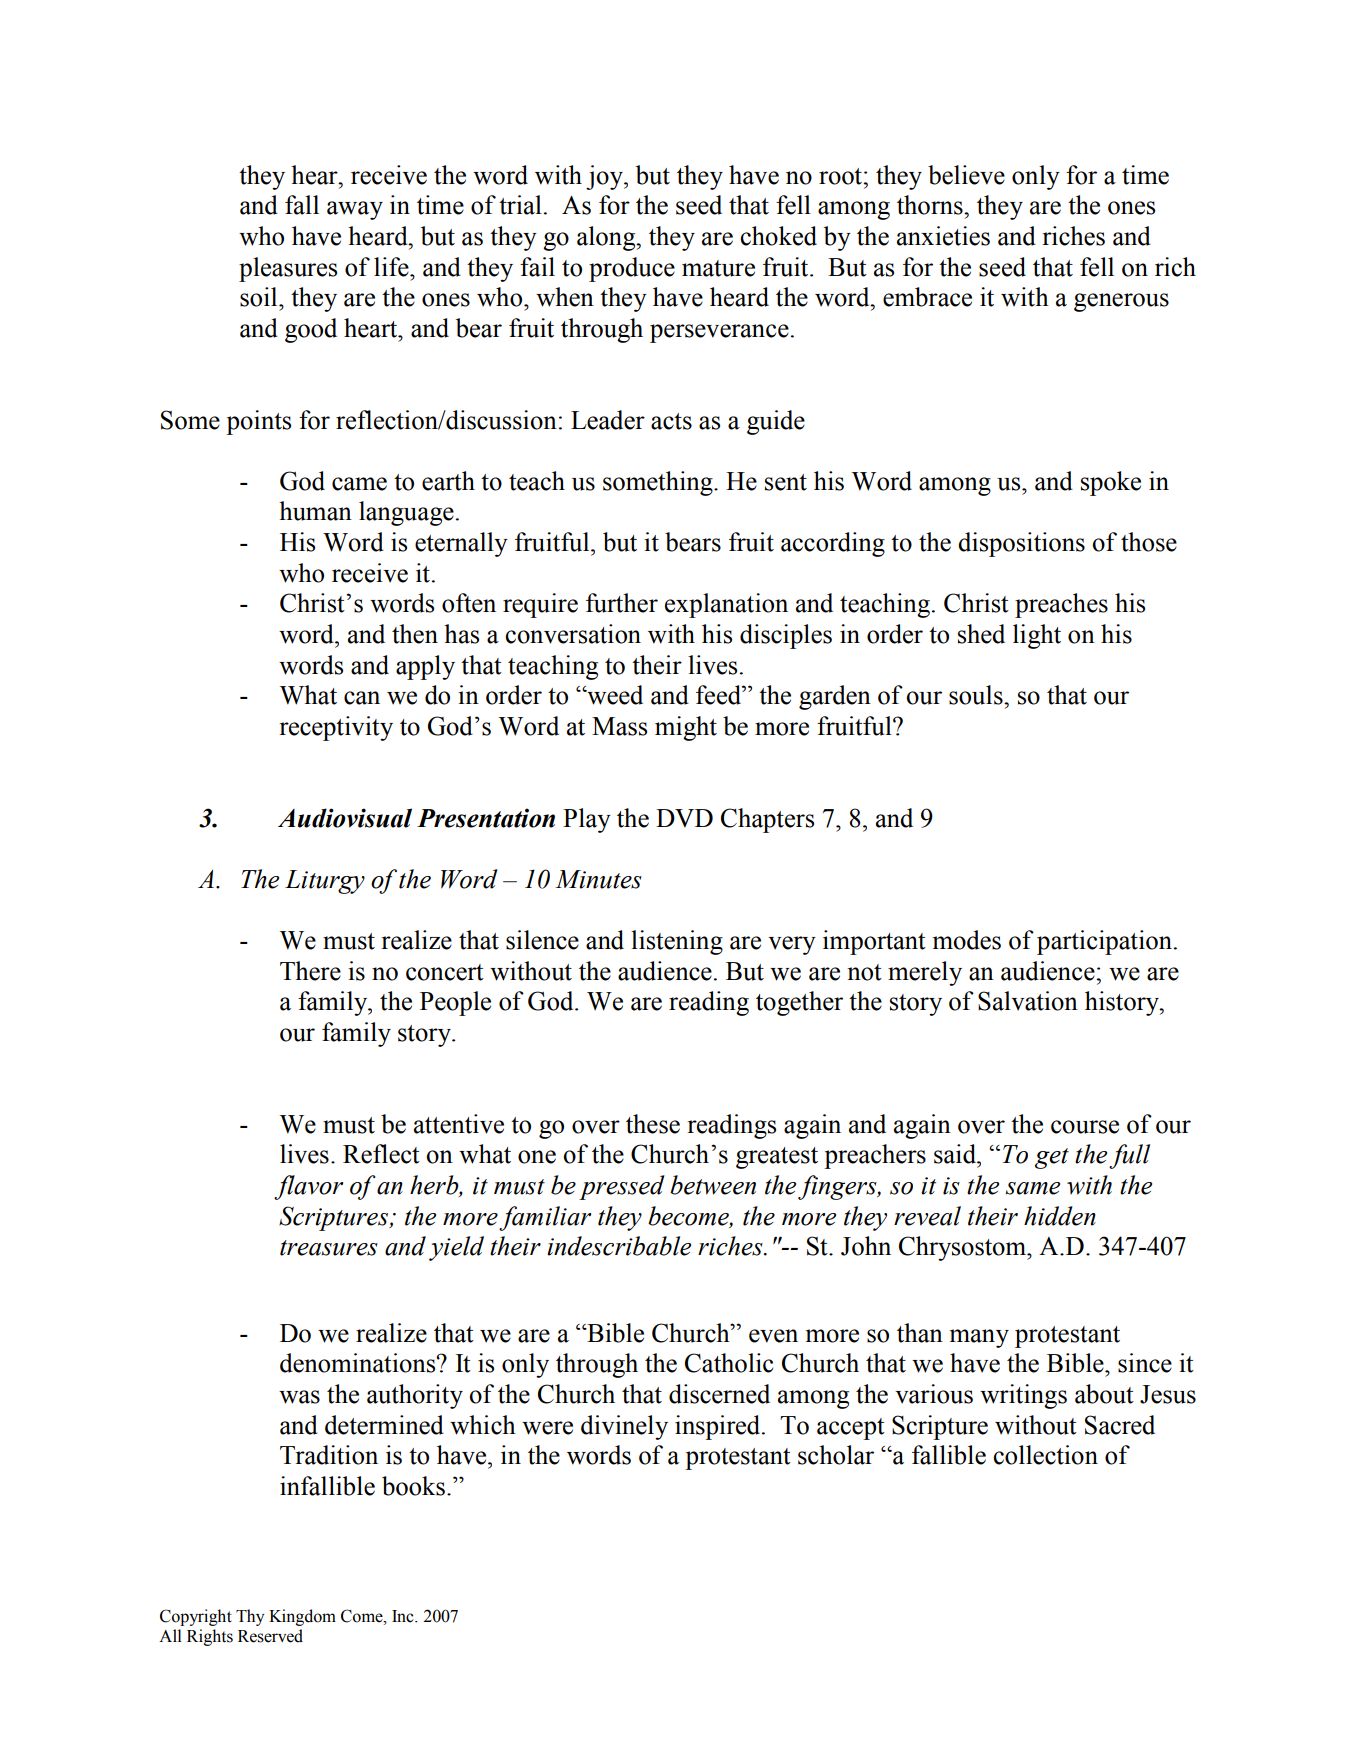 The width and height of the screenshot is (1357, 1757). I want to click on participation, so click(1104, 942).
